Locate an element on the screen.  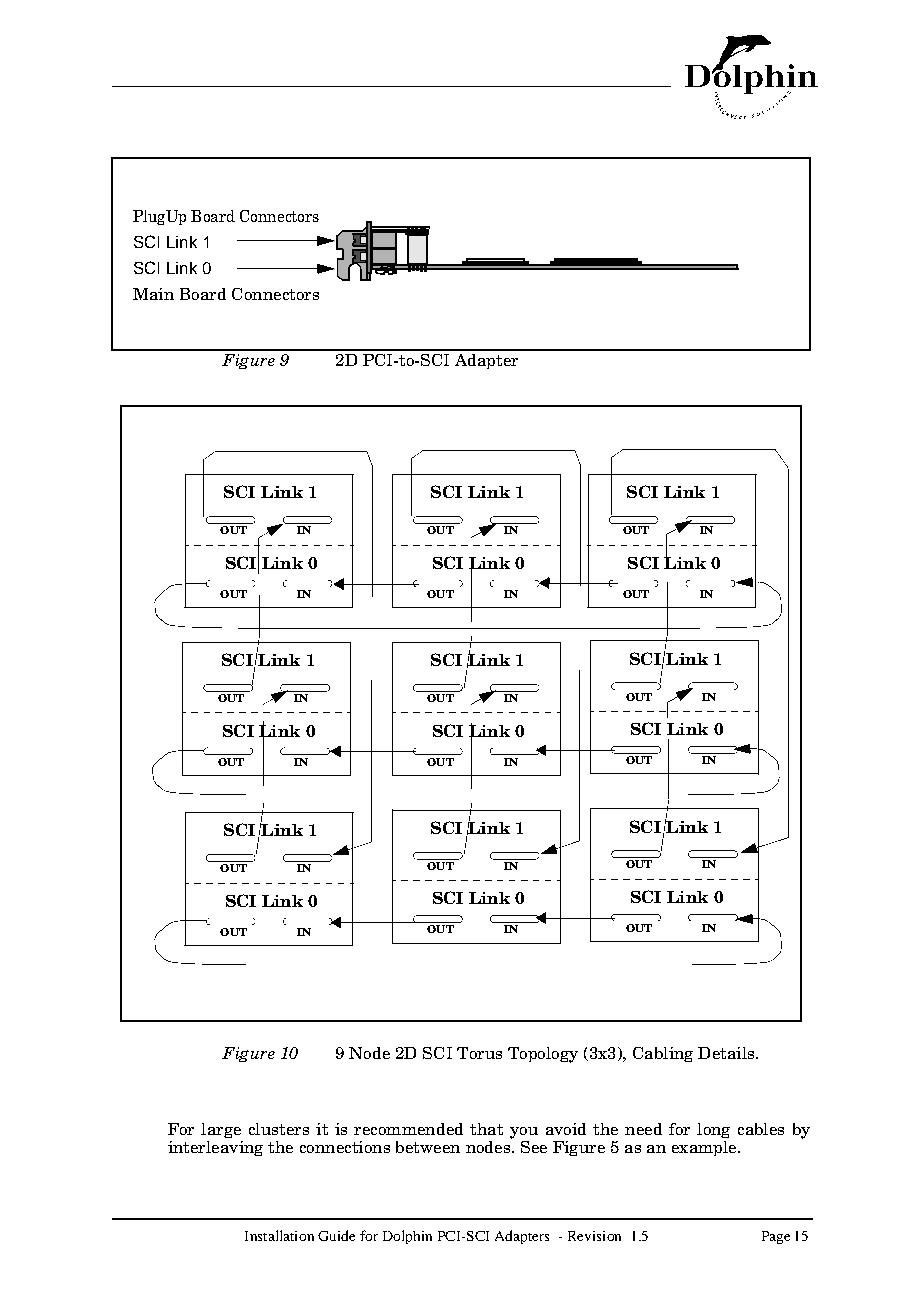
Topology is located at coordinates (543, 1055).
